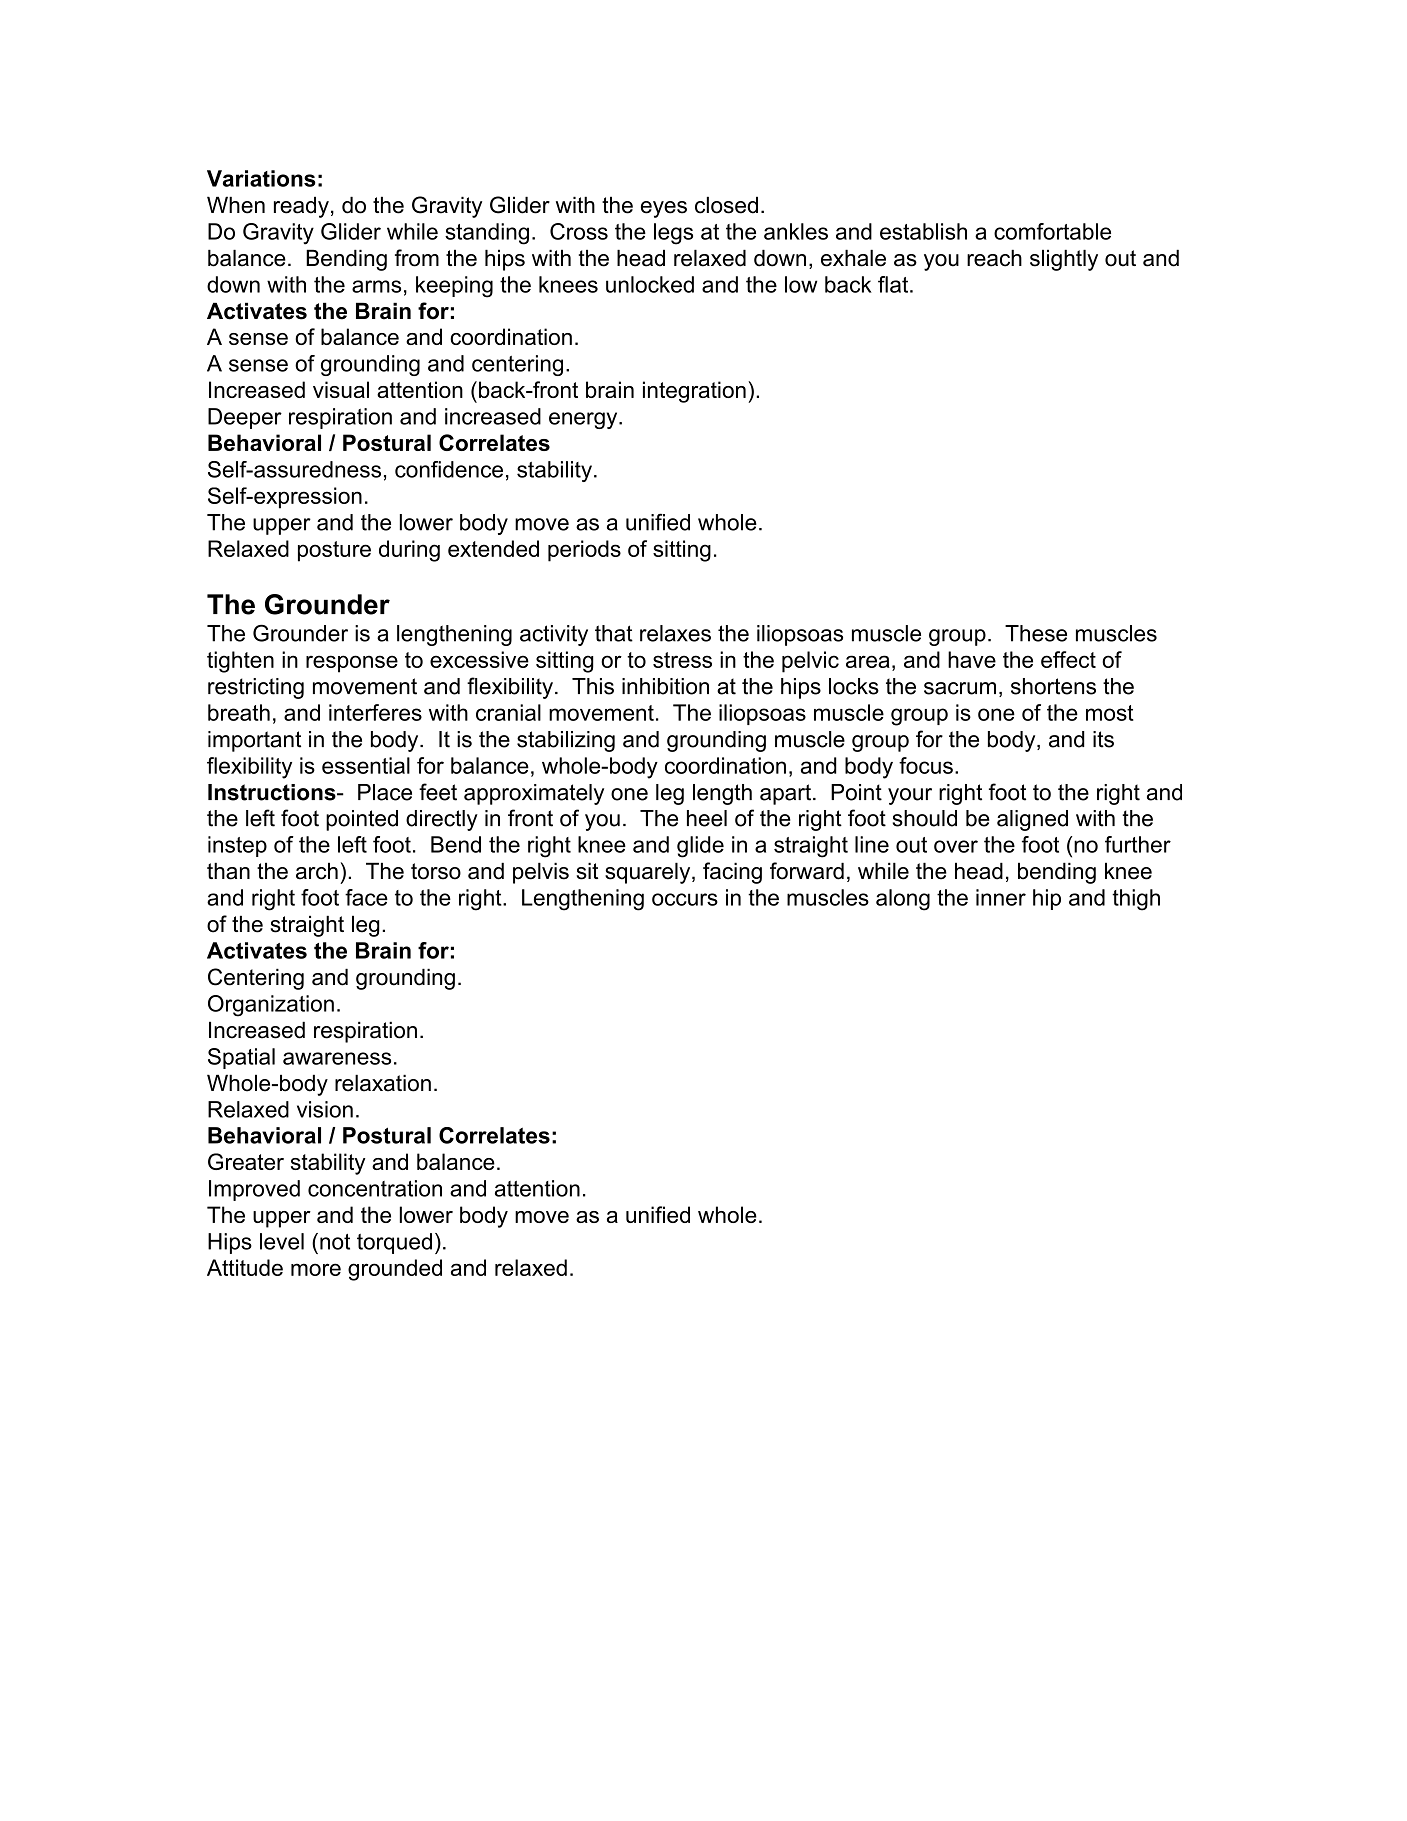 The image size is (1407, 1821). Describe the element at coordinates (664, 209) in the document. I see `eyes` at that location.
